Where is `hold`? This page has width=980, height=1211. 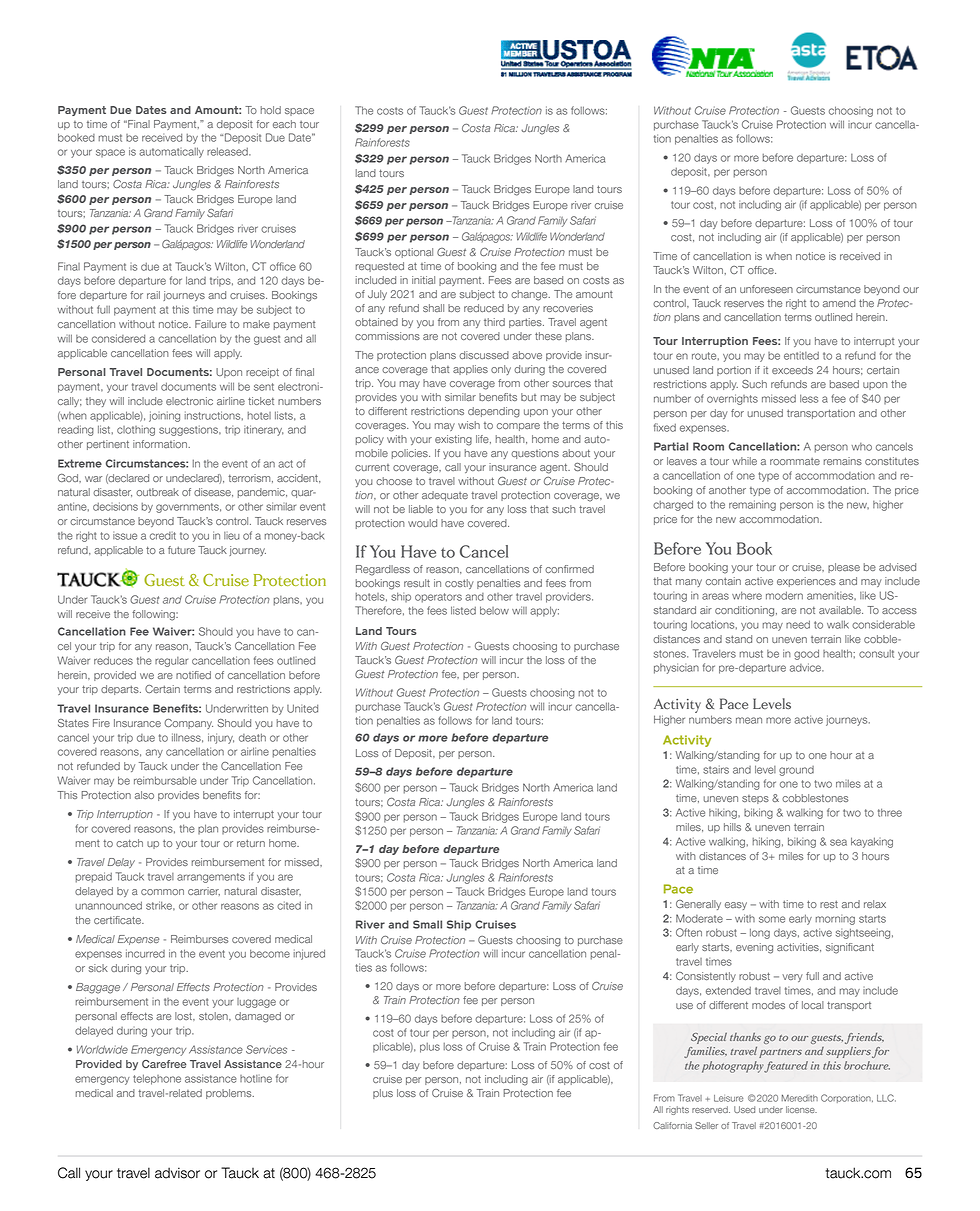 hold is located at coordinates (271, 110).
